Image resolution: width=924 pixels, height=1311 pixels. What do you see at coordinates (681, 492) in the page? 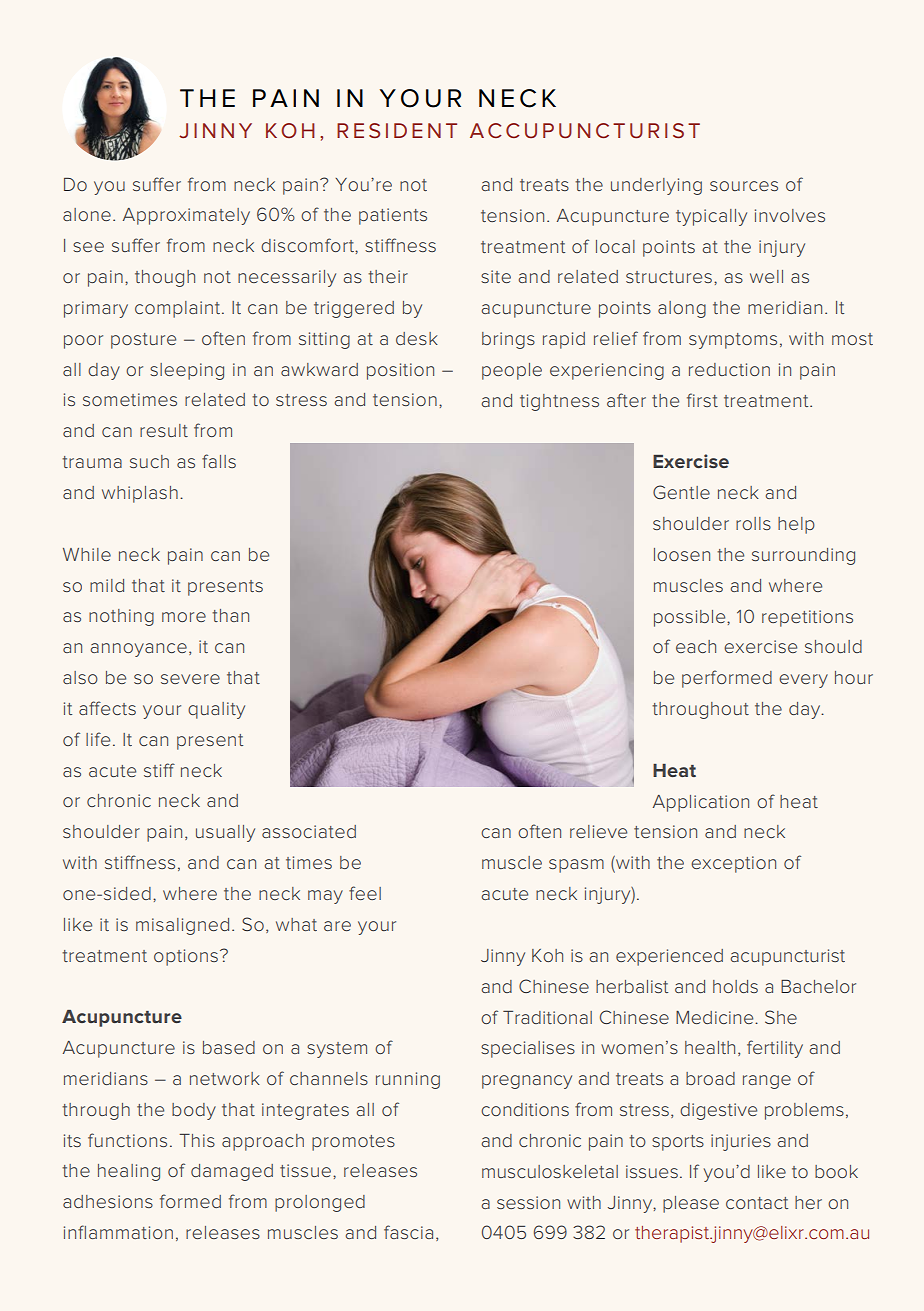
I see `Gentle` at bounding box center [681, 492].
